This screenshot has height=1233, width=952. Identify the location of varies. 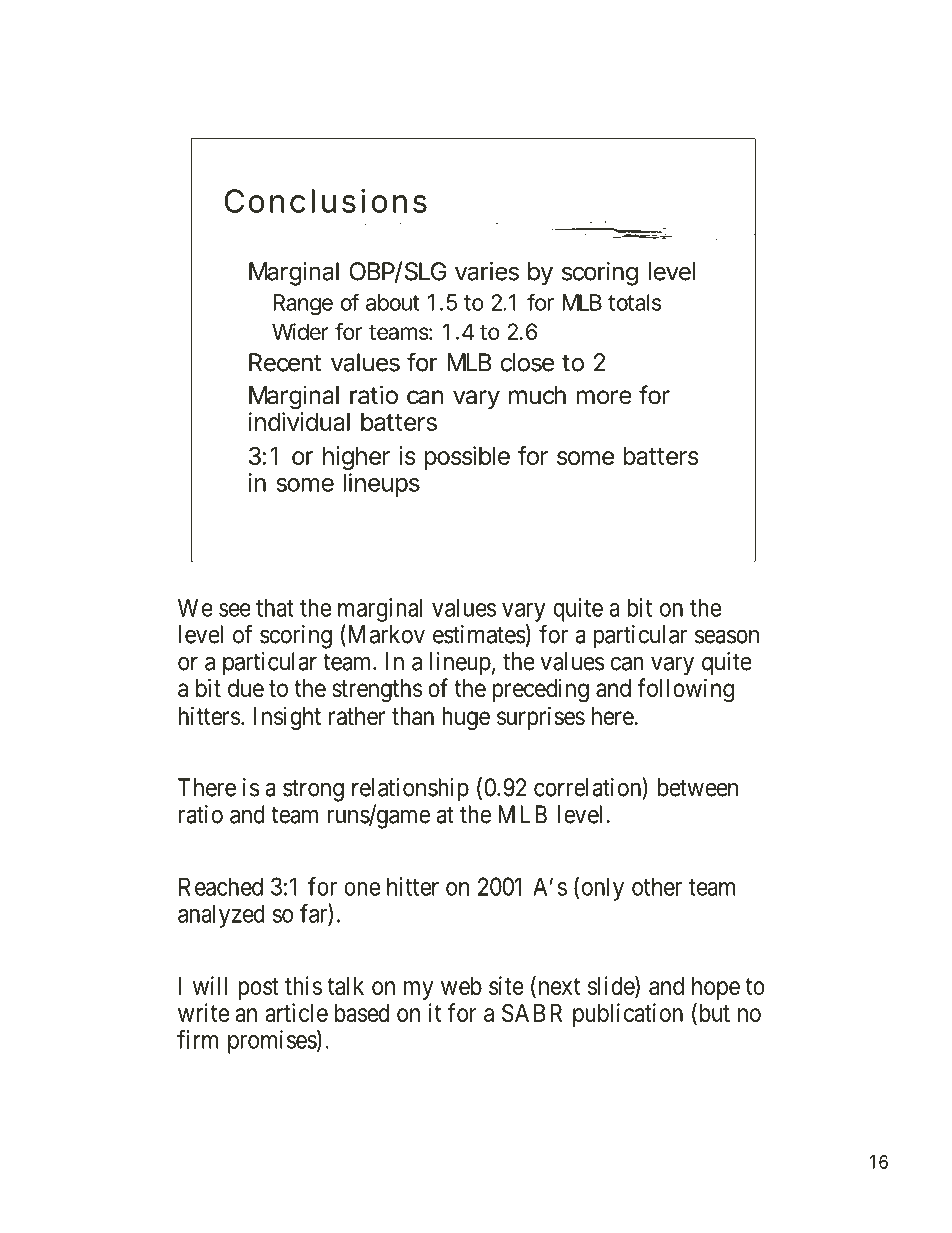
(487, 271).
